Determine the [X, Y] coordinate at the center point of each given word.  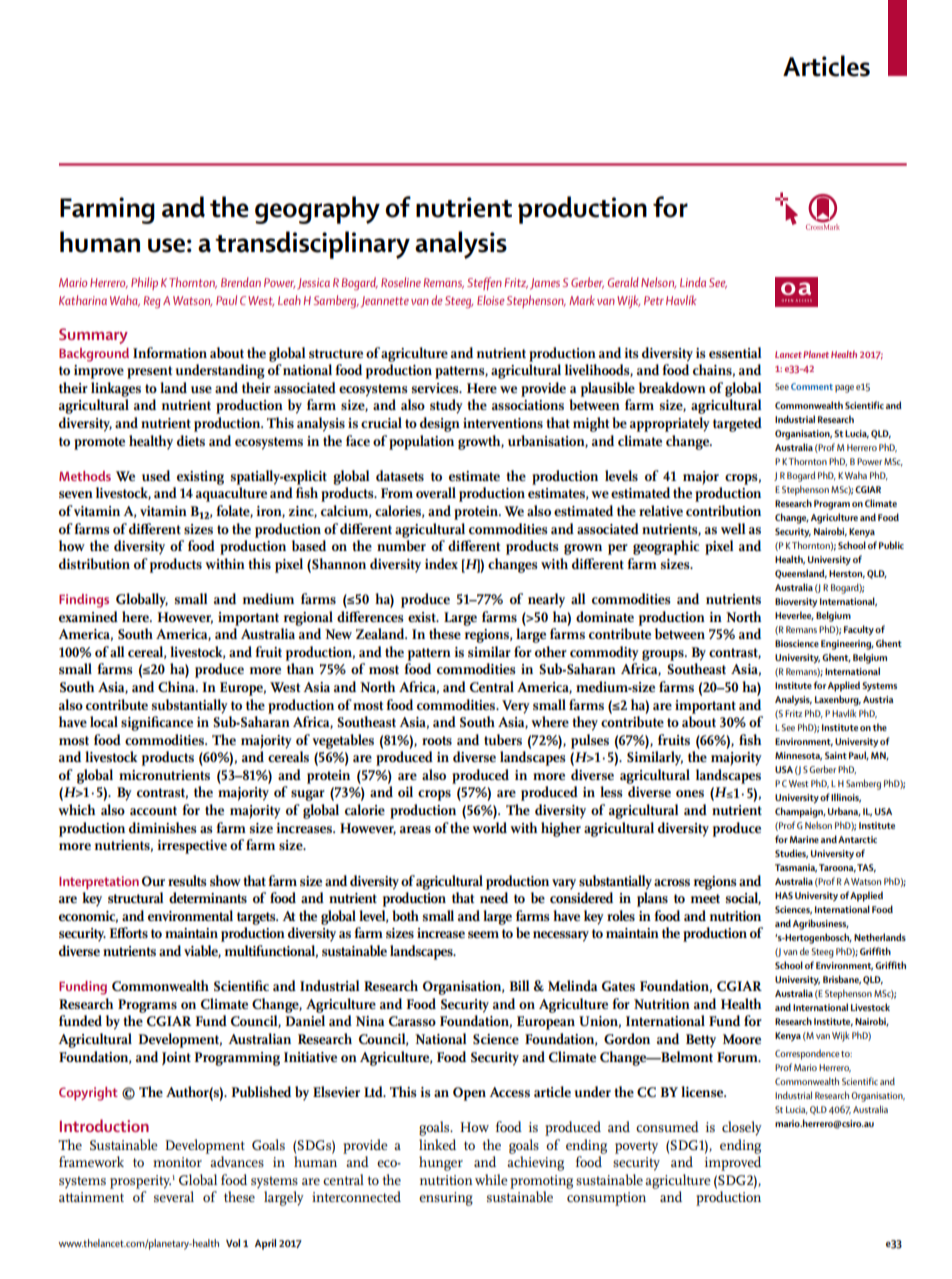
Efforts [128, 932]
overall [436, 492]
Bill [519, 985]
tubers [503, 739]
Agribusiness [821, 924]
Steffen [484, 283]
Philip [144, 283]
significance [157, 723]
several [174, 1196]
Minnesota [798, 756]
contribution [723, 510]
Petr [654, 300]
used [156, 475]
